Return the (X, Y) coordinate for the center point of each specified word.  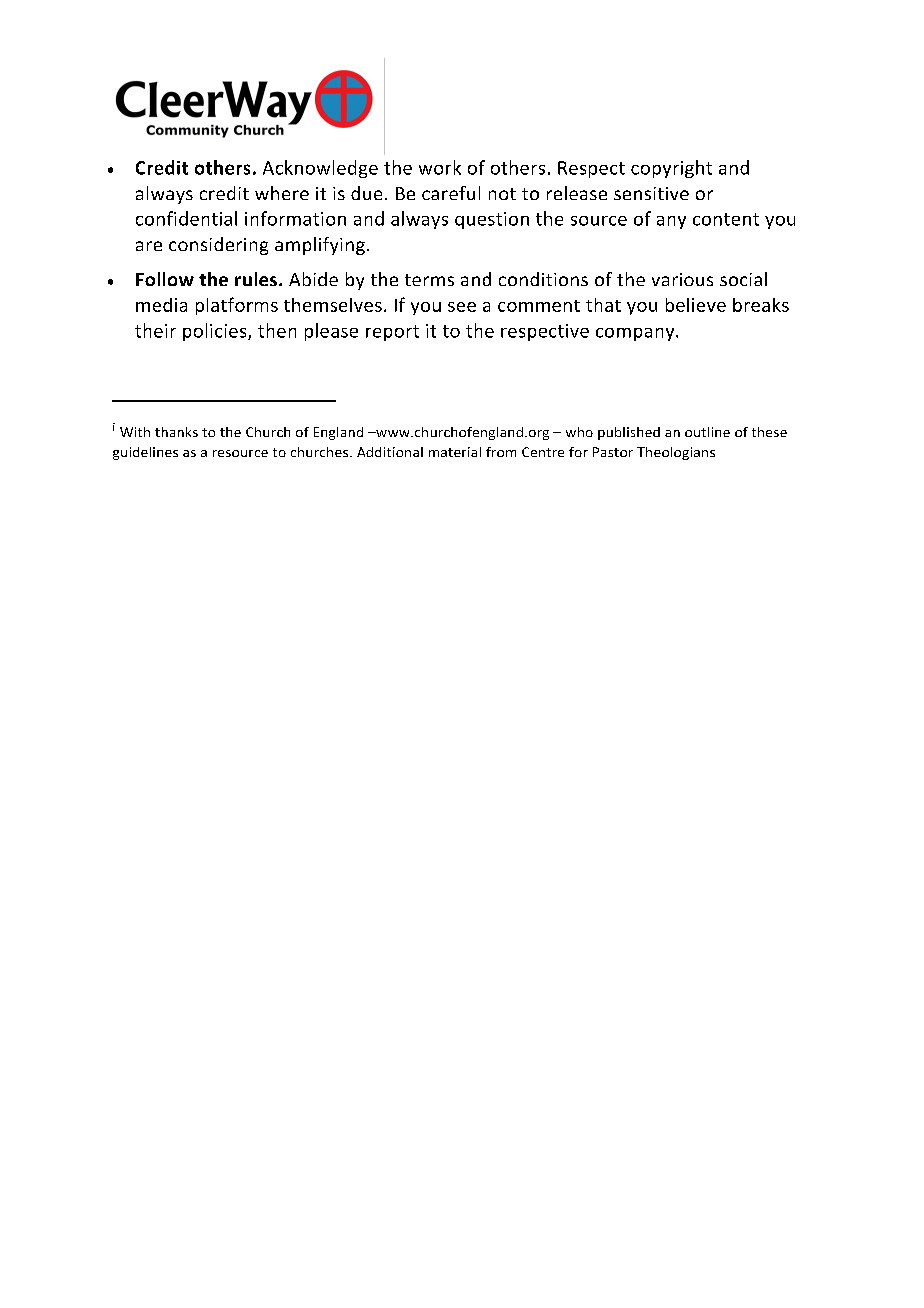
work (440, 167)
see (462, 307)
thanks (176, 432)
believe (696, 305)
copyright (671, 169)
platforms (237, 306)
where (282, 193)
